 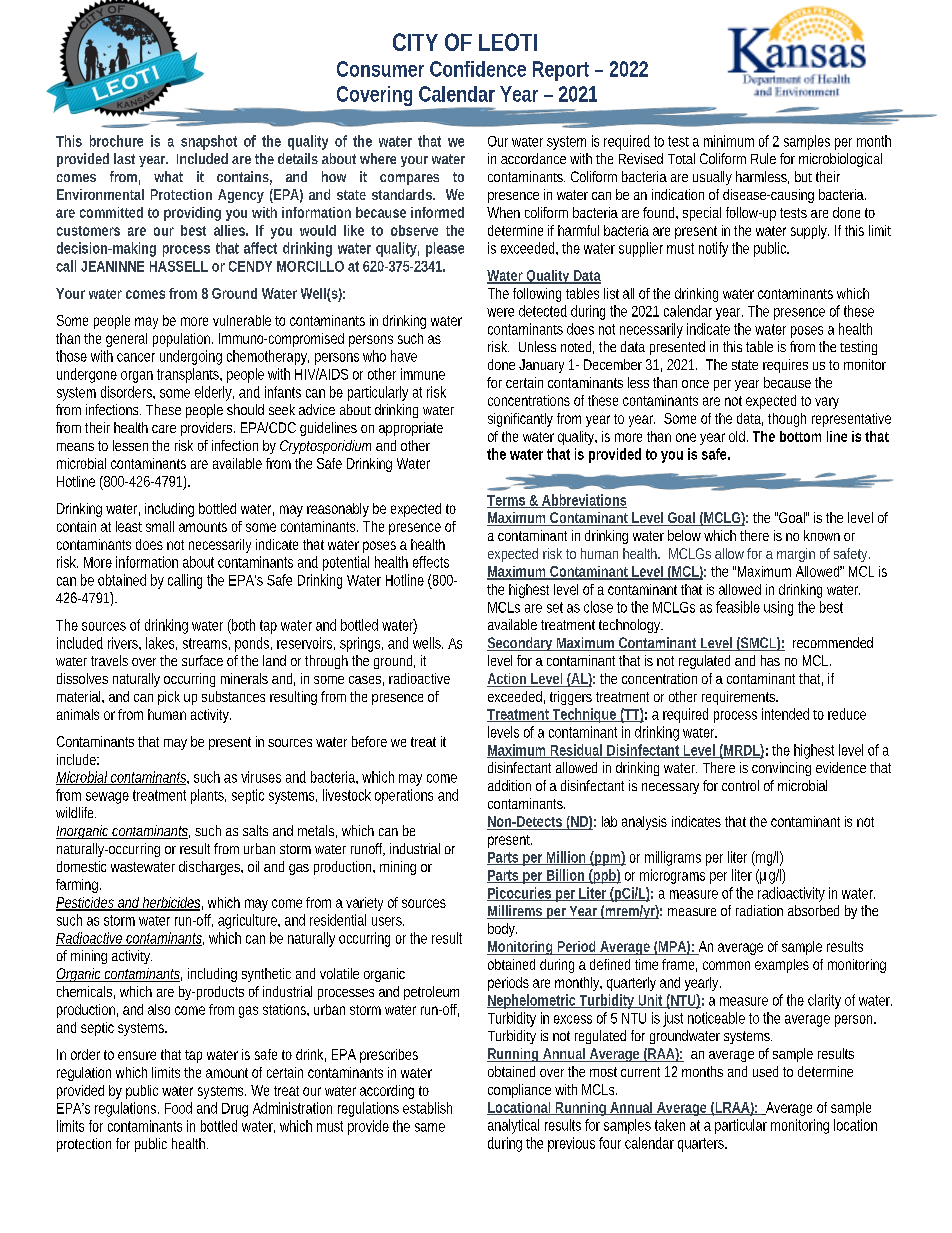 What do you see at coordinates (161, 643) in the document?
I see `lakes` at bounding box center [161, 643].
